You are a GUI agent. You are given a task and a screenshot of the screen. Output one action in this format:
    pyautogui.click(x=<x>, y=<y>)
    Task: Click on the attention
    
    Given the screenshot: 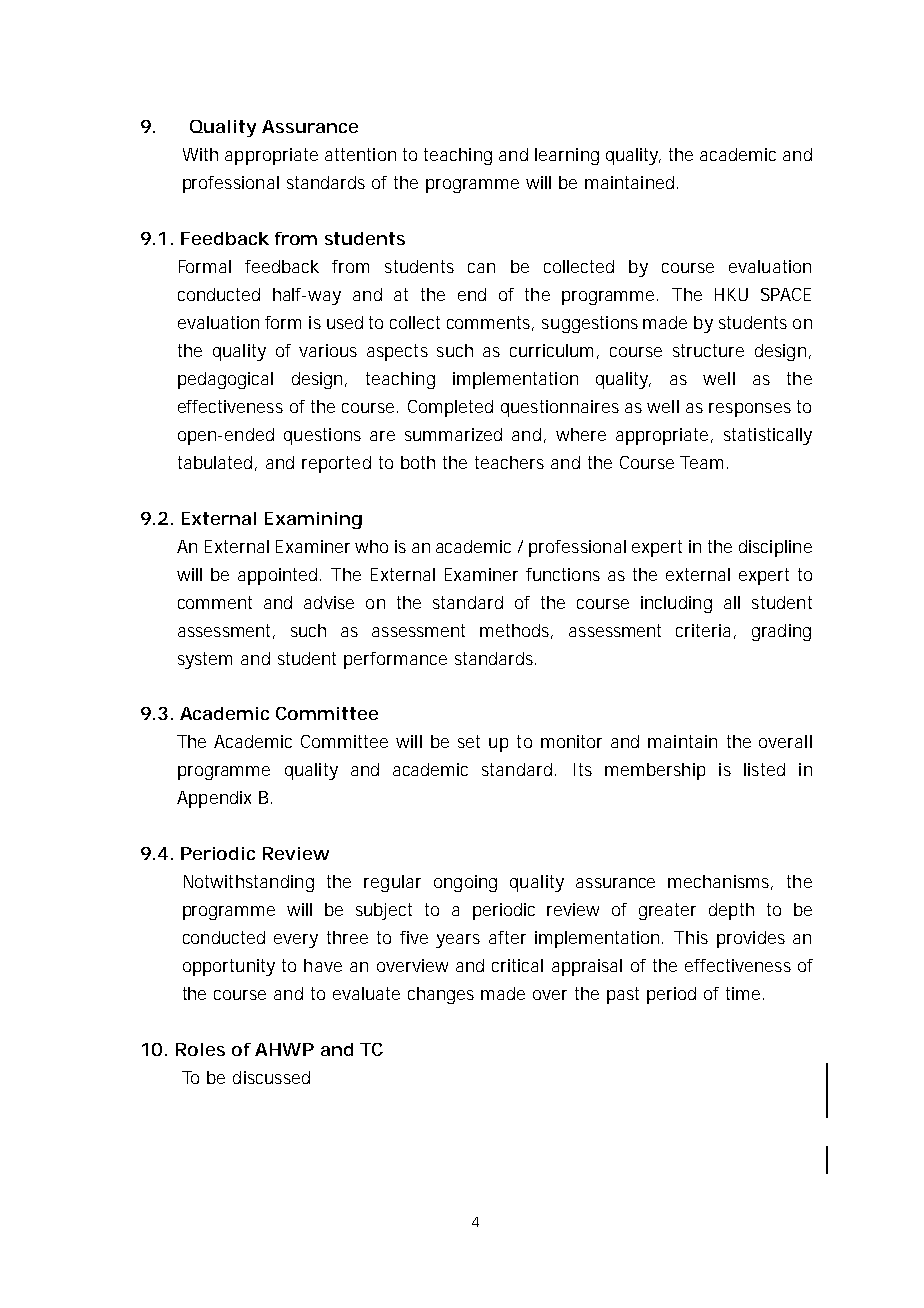 What is the action you would take?
    pyautogui.click(x=360, y=154)
